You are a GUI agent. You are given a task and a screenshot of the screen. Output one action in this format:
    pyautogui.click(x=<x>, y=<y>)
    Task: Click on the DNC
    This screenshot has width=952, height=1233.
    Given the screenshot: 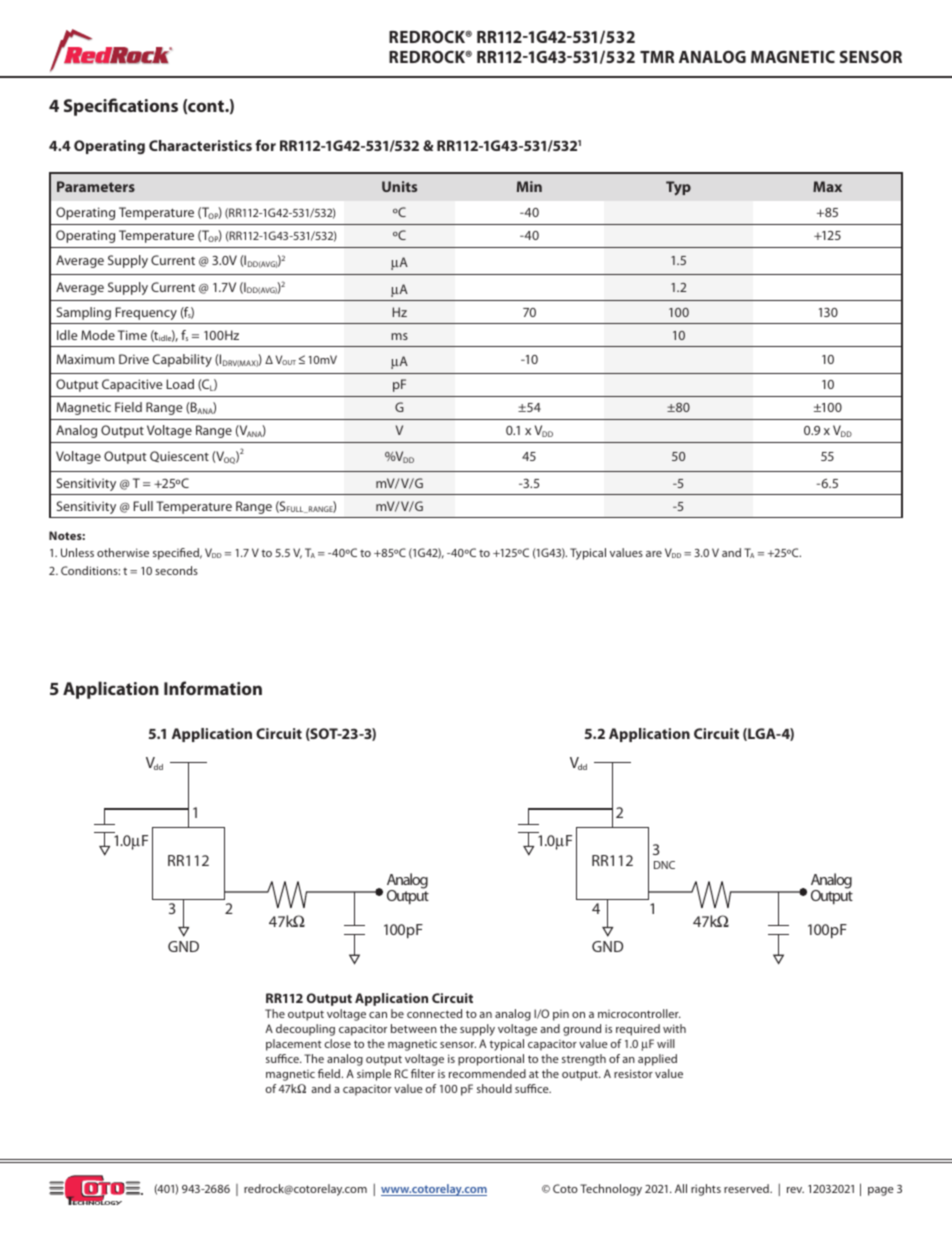 What is the action you would take?
    pyautogui.click(x=664, y=865)
